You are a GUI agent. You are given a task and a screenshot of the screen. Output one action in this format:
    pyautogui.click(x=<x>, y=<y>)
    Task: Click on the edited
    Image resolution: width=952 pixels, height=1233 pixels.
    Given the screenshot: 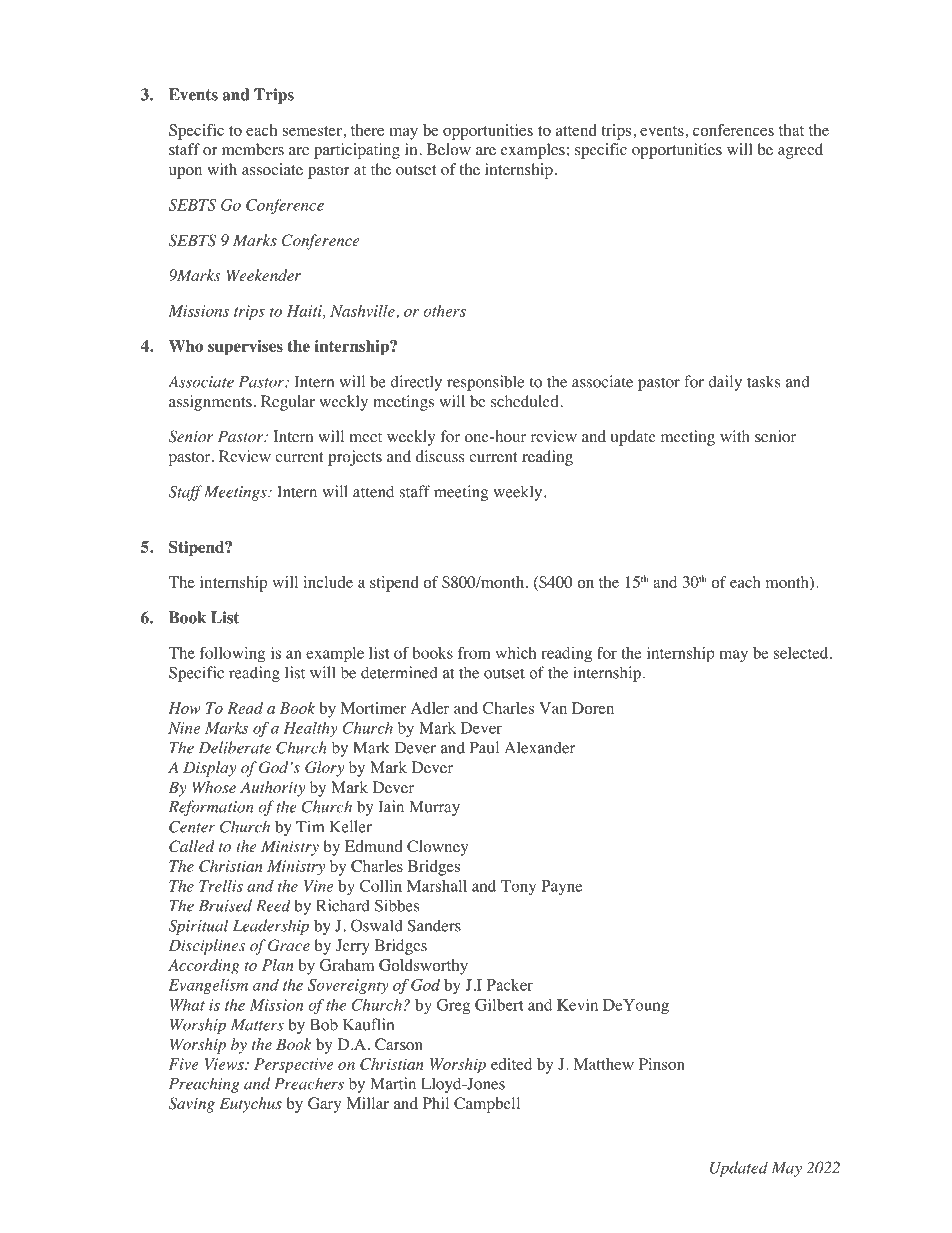 What is the action you would take?
    pyautogui.click(x=511, y=1064)
